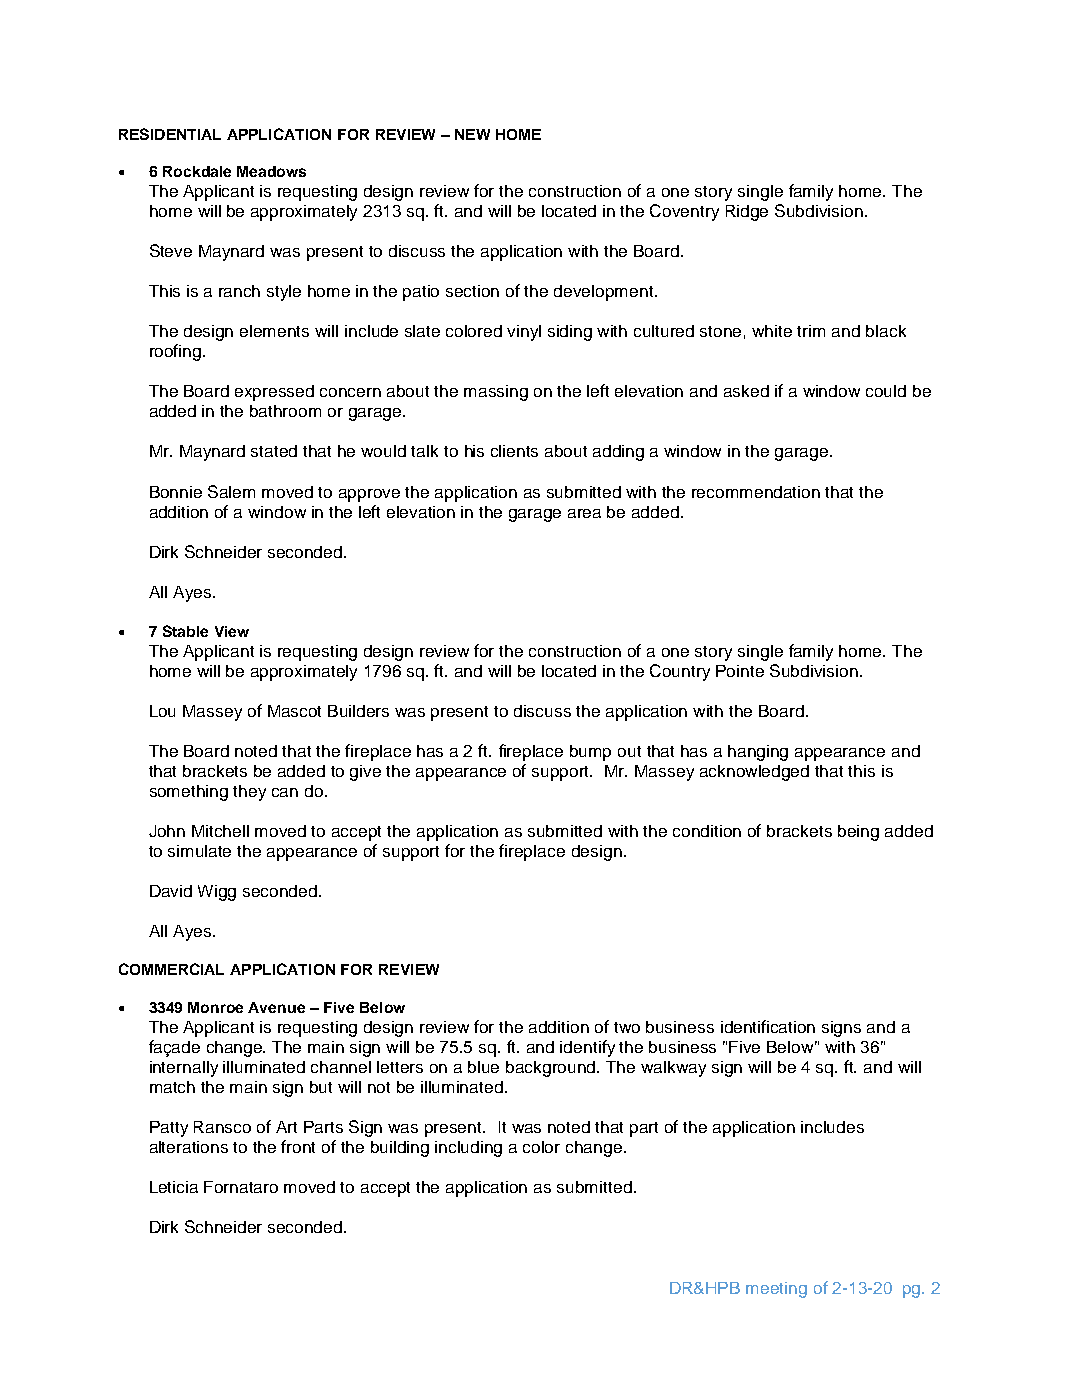  What do you see at coordinates (472, 134) in the page?
I see `NEW` at bounding box center [472, 134].
